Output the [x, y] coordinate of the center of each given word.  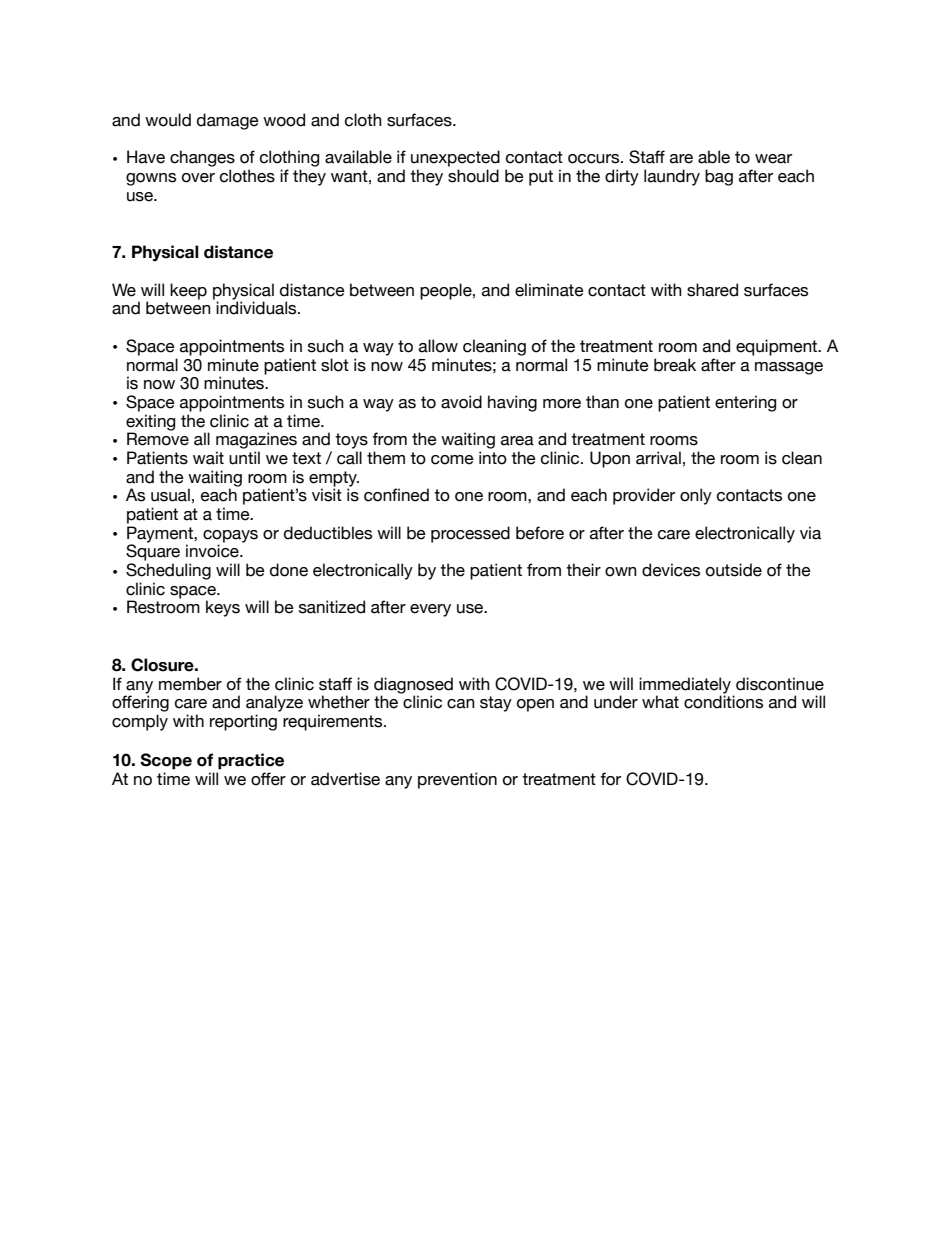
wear [773, 159]
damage [228, 121]
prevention [457, 780]
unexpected [455, 158]
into [493, 458]
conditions [723, 702]
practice [251, 761]
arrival [658, 458]
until [244, 458]
